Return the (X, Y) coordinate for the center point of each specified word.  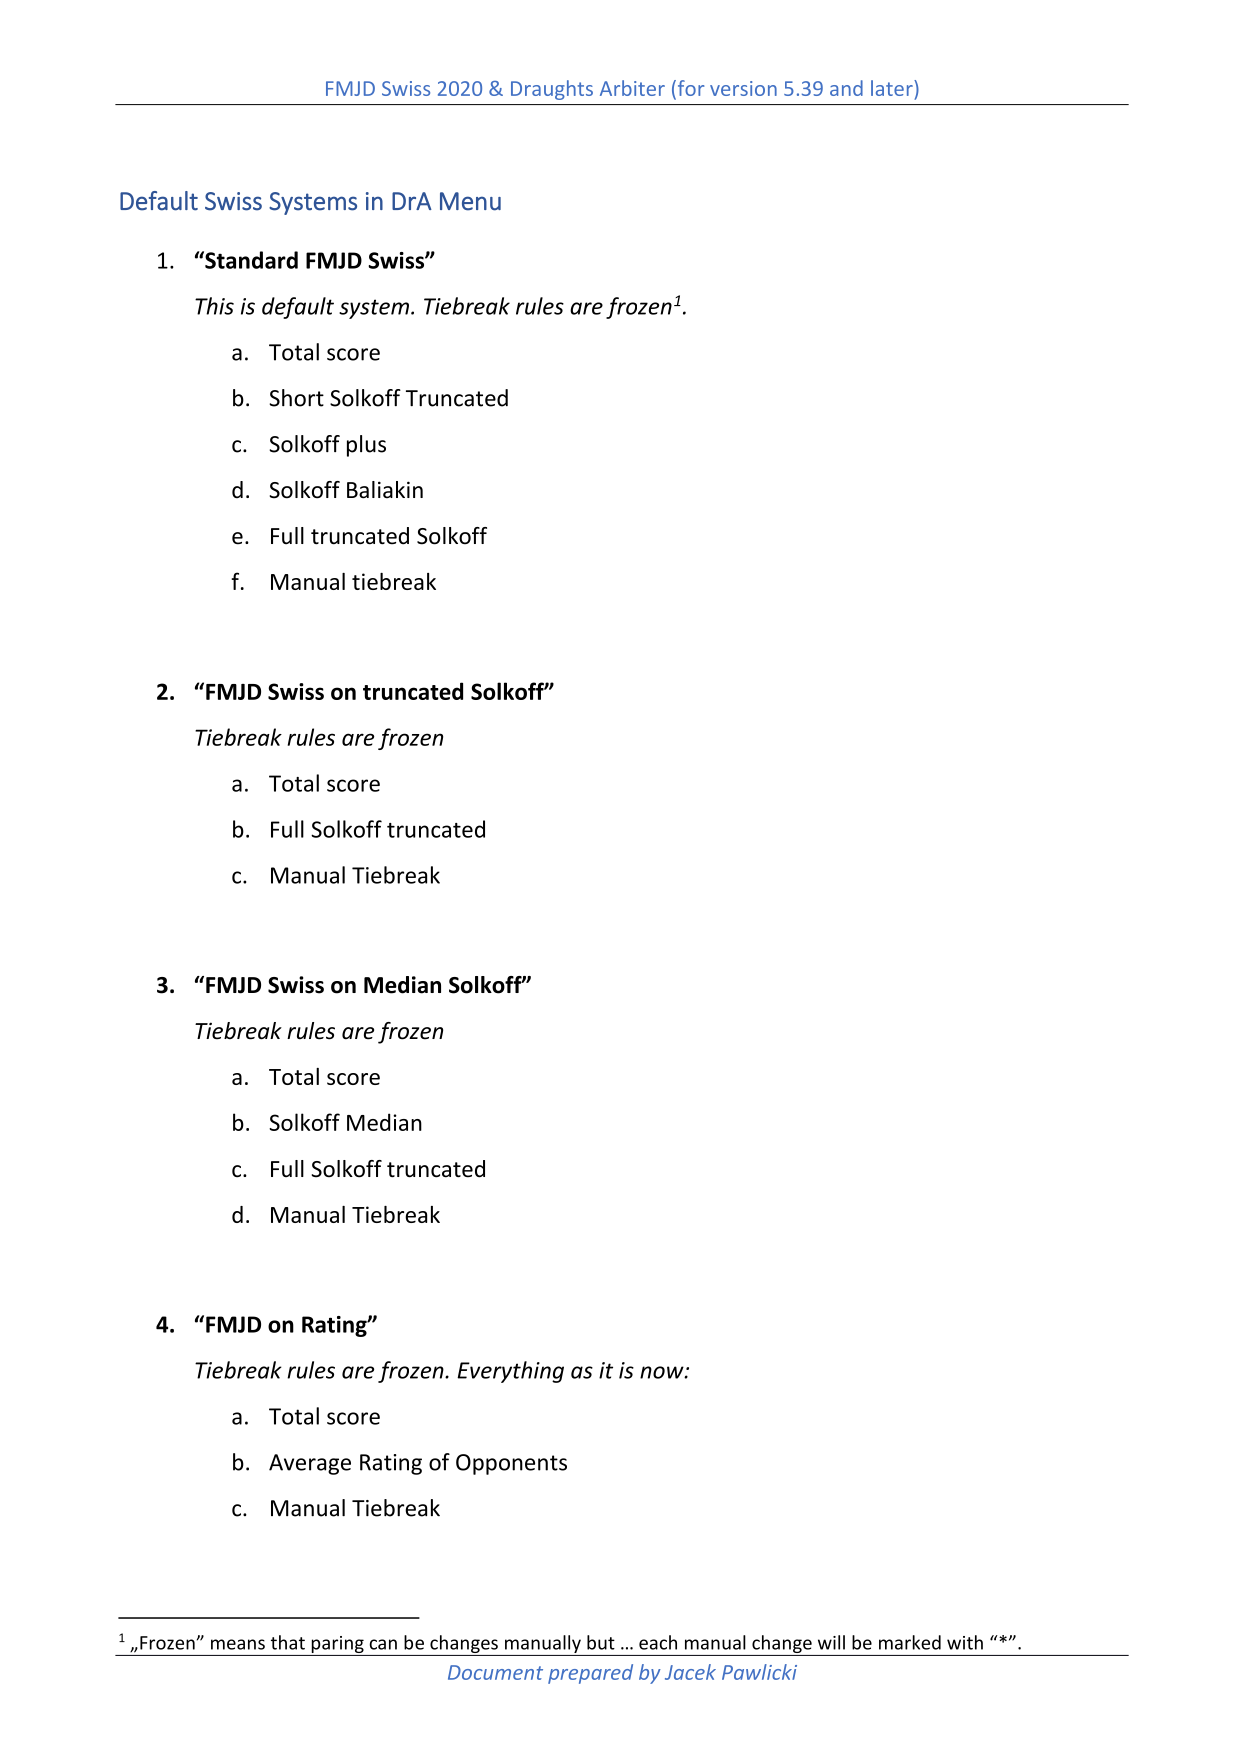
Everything (510, 1372)
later (893, 88)
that (288, 1642)
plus (366, 446)
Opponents (511, 1464)
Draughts (552, 90)
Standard (250, 260)
